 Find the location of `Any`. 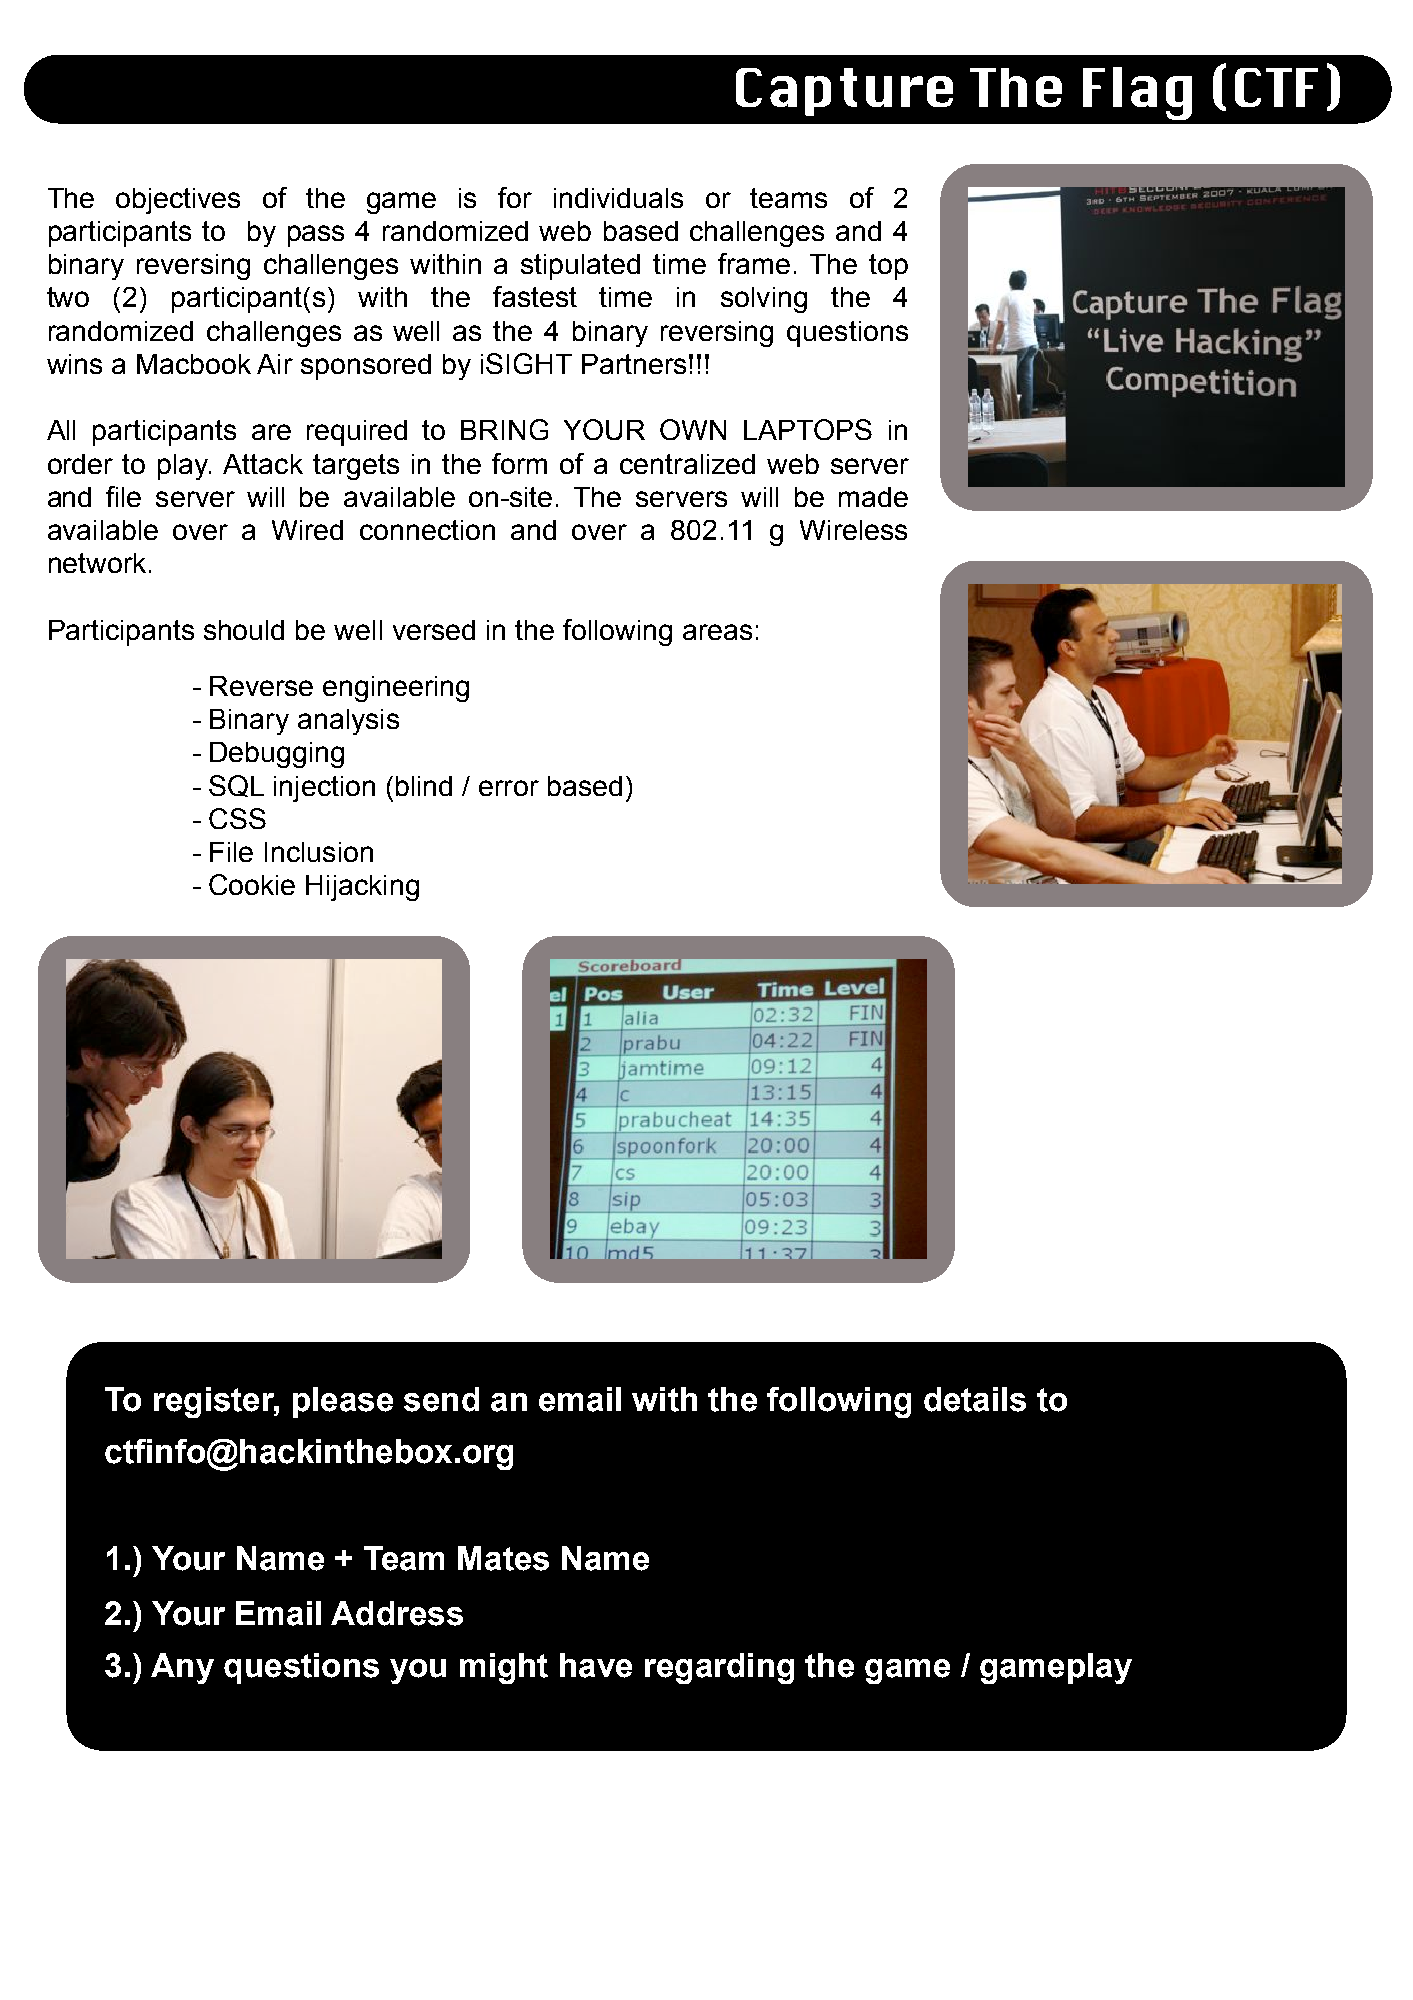

Any is located at coordinates (182, 1668).
